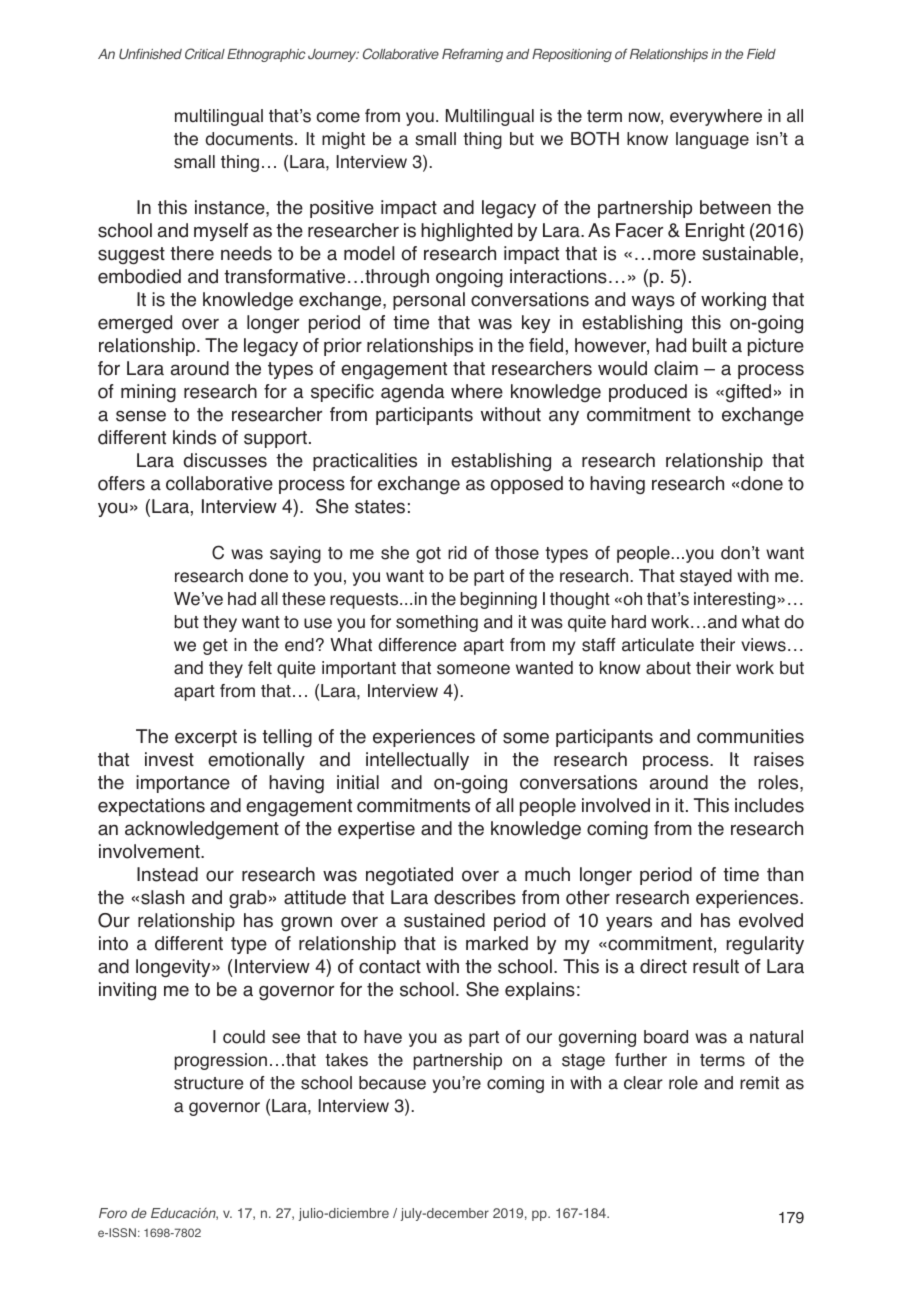  I want to click on stayed, so click(706, 577).
